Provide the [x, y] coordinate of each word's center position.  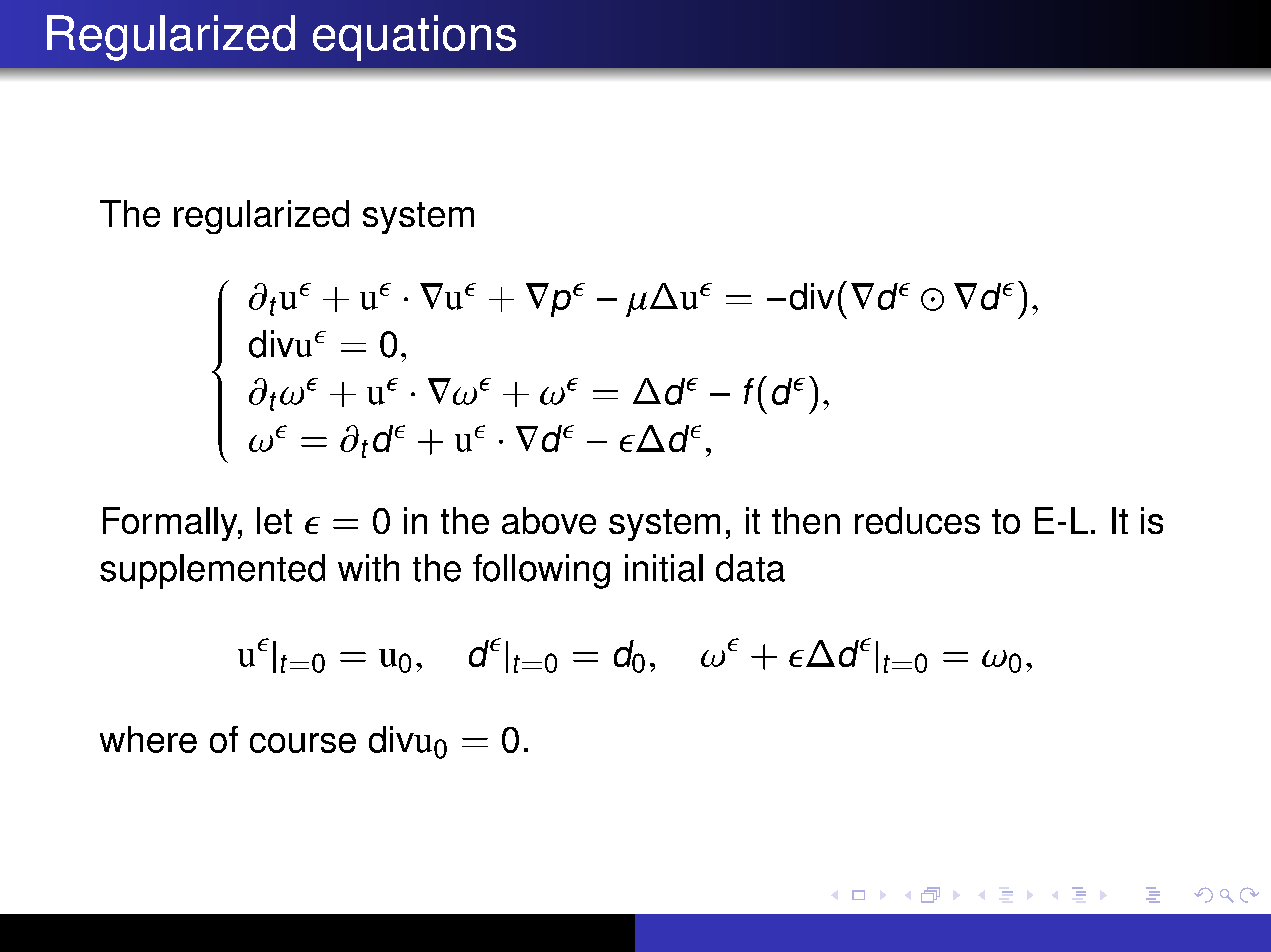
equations [414, 38]
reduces [917, 520]
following [541, 571]
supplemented [212, 571]
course [303, 743]
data [750, 568]
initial [664, 568]
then [806, 520]
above [549, 520]
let [274, 520]
